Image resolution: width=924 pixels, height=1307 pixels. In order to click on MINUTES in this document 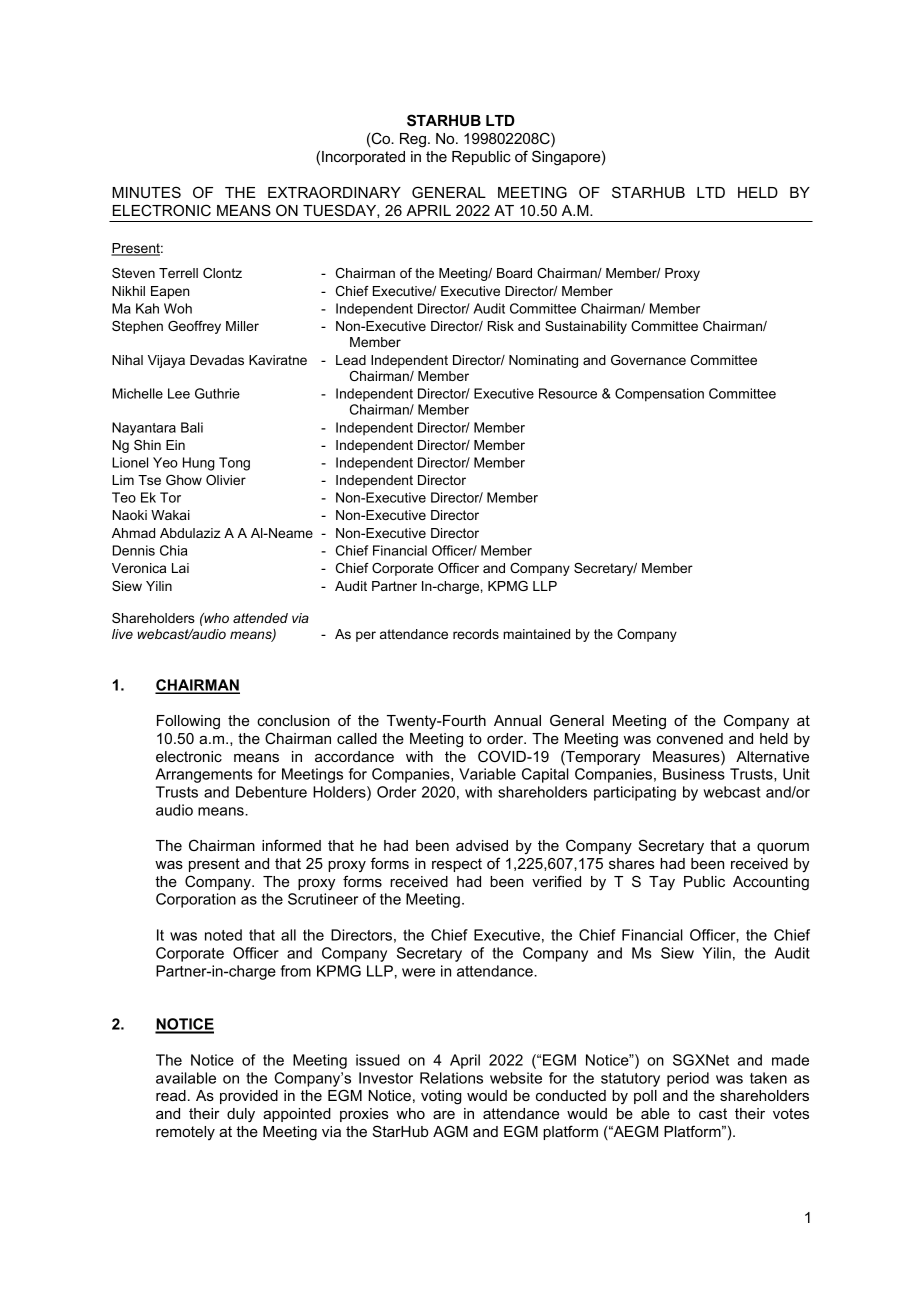, I will do `click(146, 192)`.
